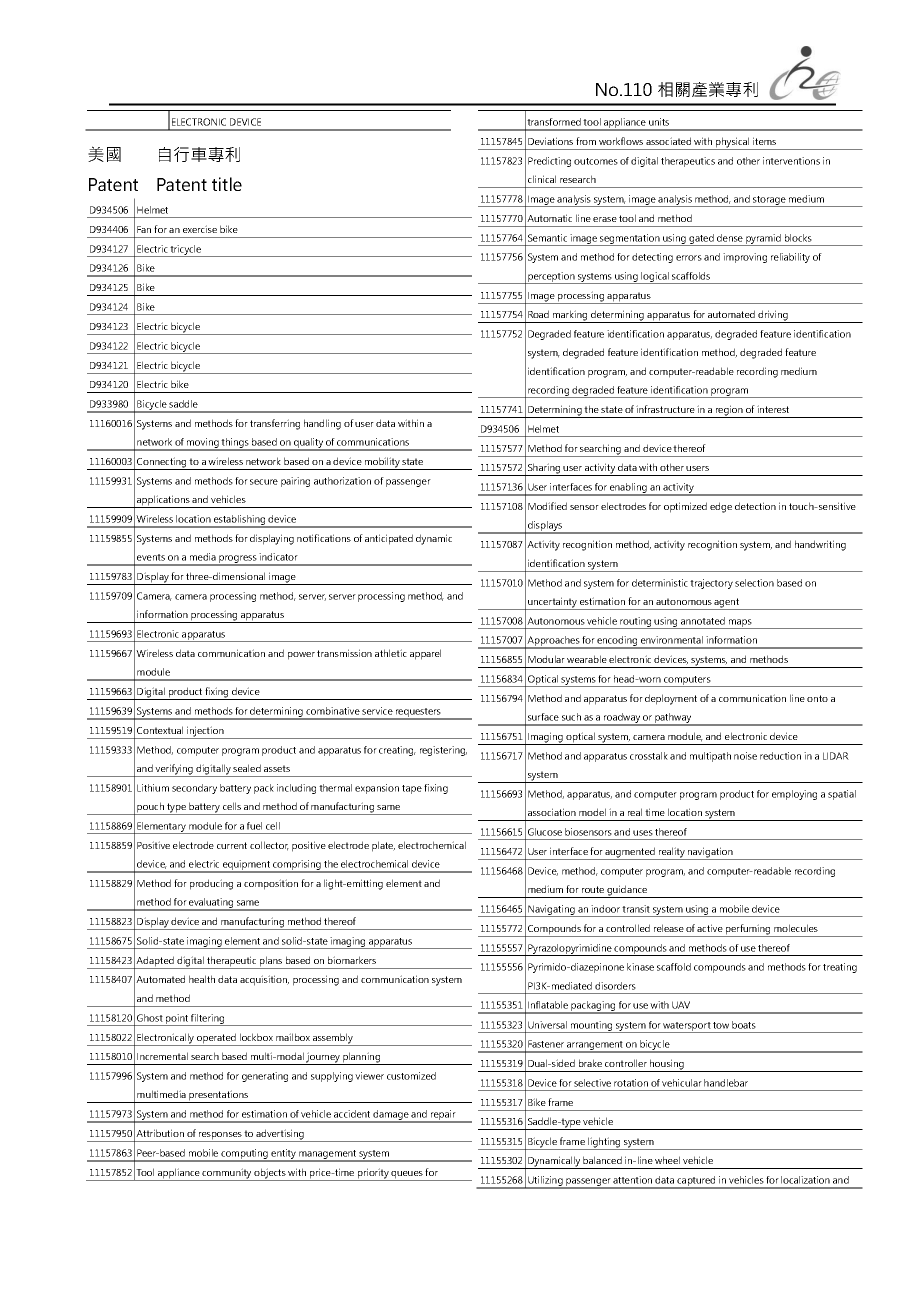 The width and height of the document is (924, 1308). I want to click on employing, so click(794, 795).
